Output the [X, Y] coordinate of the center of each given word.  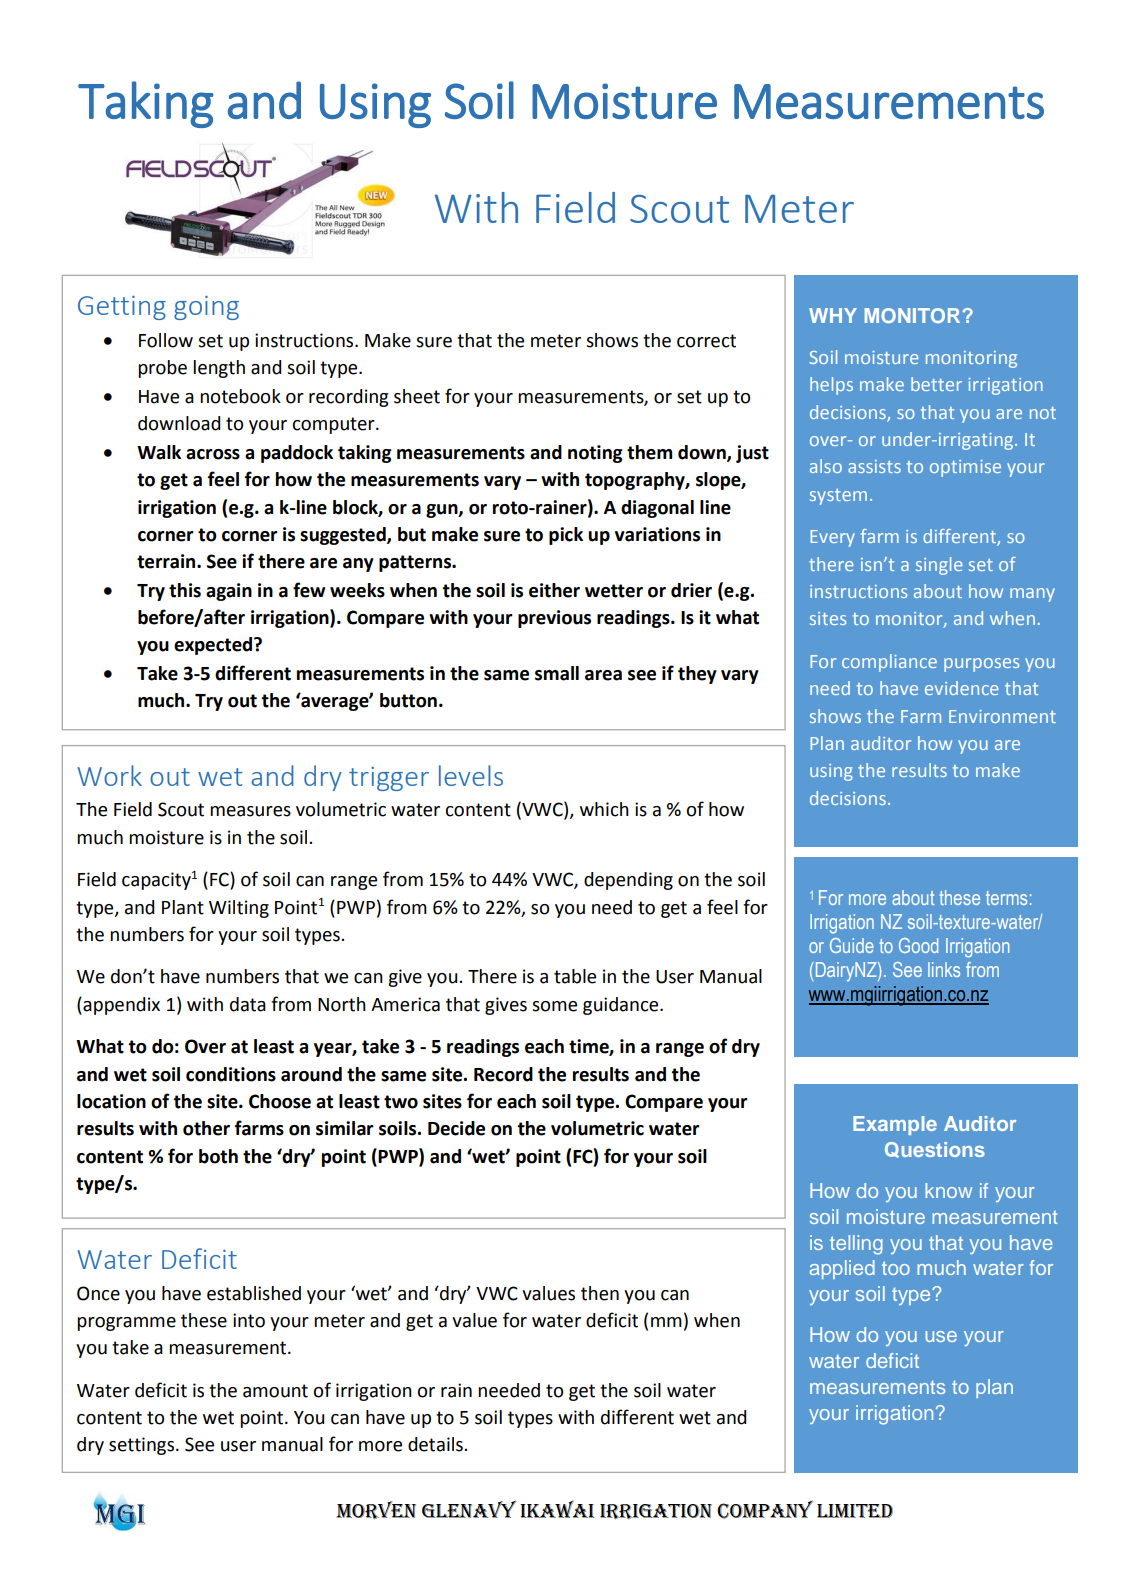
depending [628, 881]
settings [143, 1446]
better [936, 384]
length [219, 369]
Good [918, 945]
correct [706, 341]
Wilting [239, 909]
